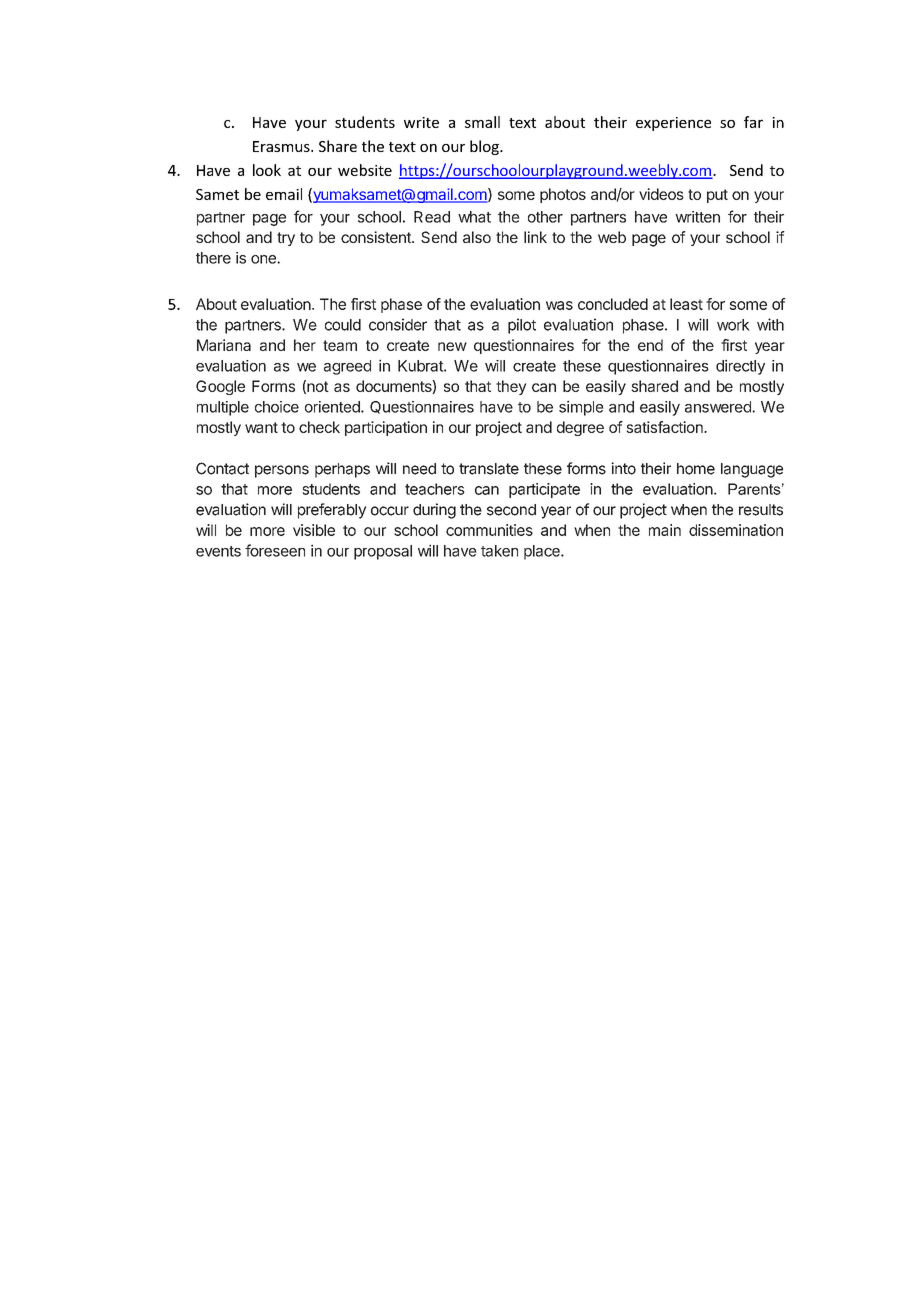  Describe the element at coordinates (733, 325) in the screenshot. I see `work` at that location.
